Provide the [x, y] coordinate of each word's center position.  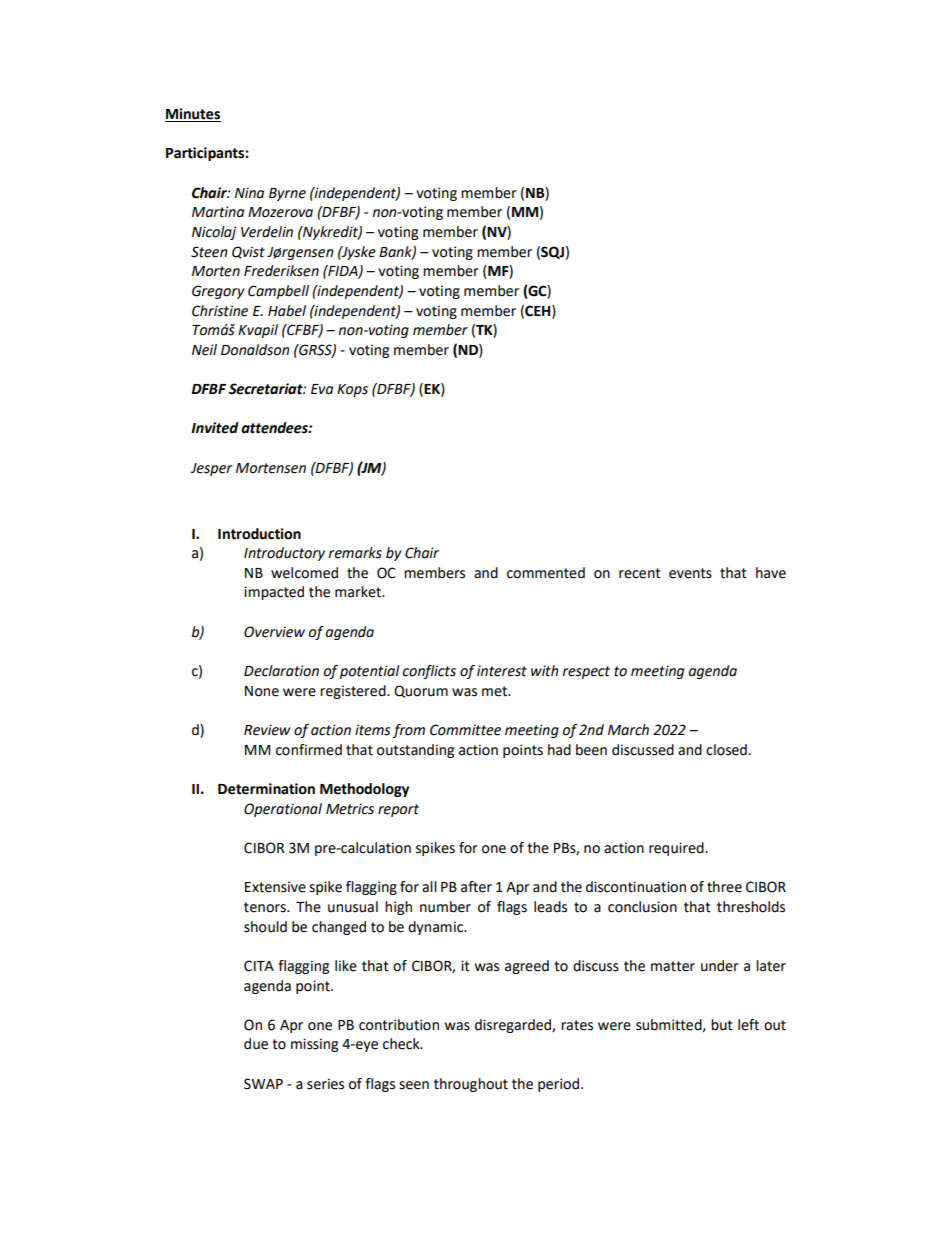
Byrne [287, 194]
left [748, 1025]
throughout [471, 1085]
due [256, 1044]
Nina [249, 192]
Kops [352, 390]
